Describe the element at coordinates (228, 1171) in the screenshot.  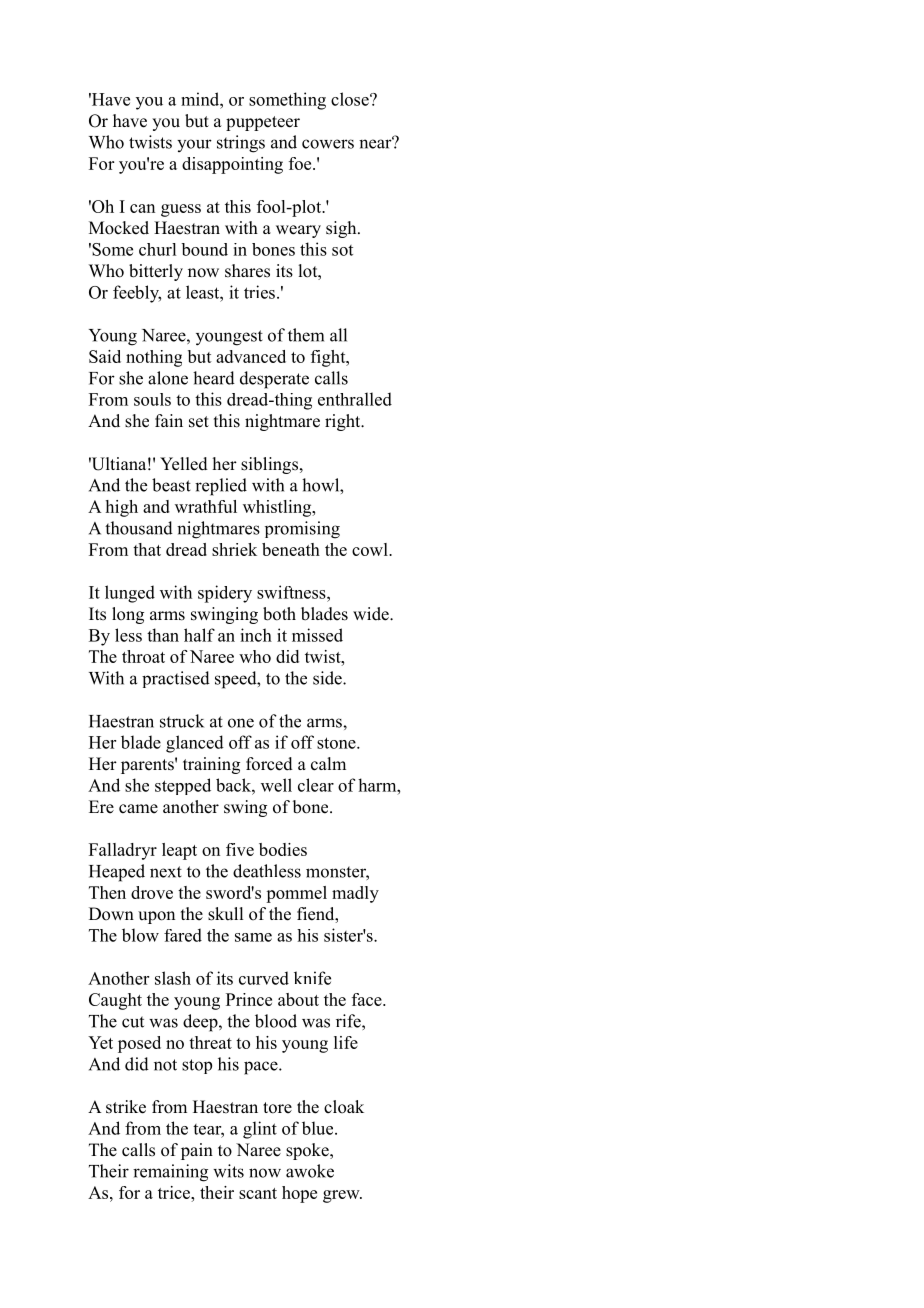
I see `wits` at that location.
